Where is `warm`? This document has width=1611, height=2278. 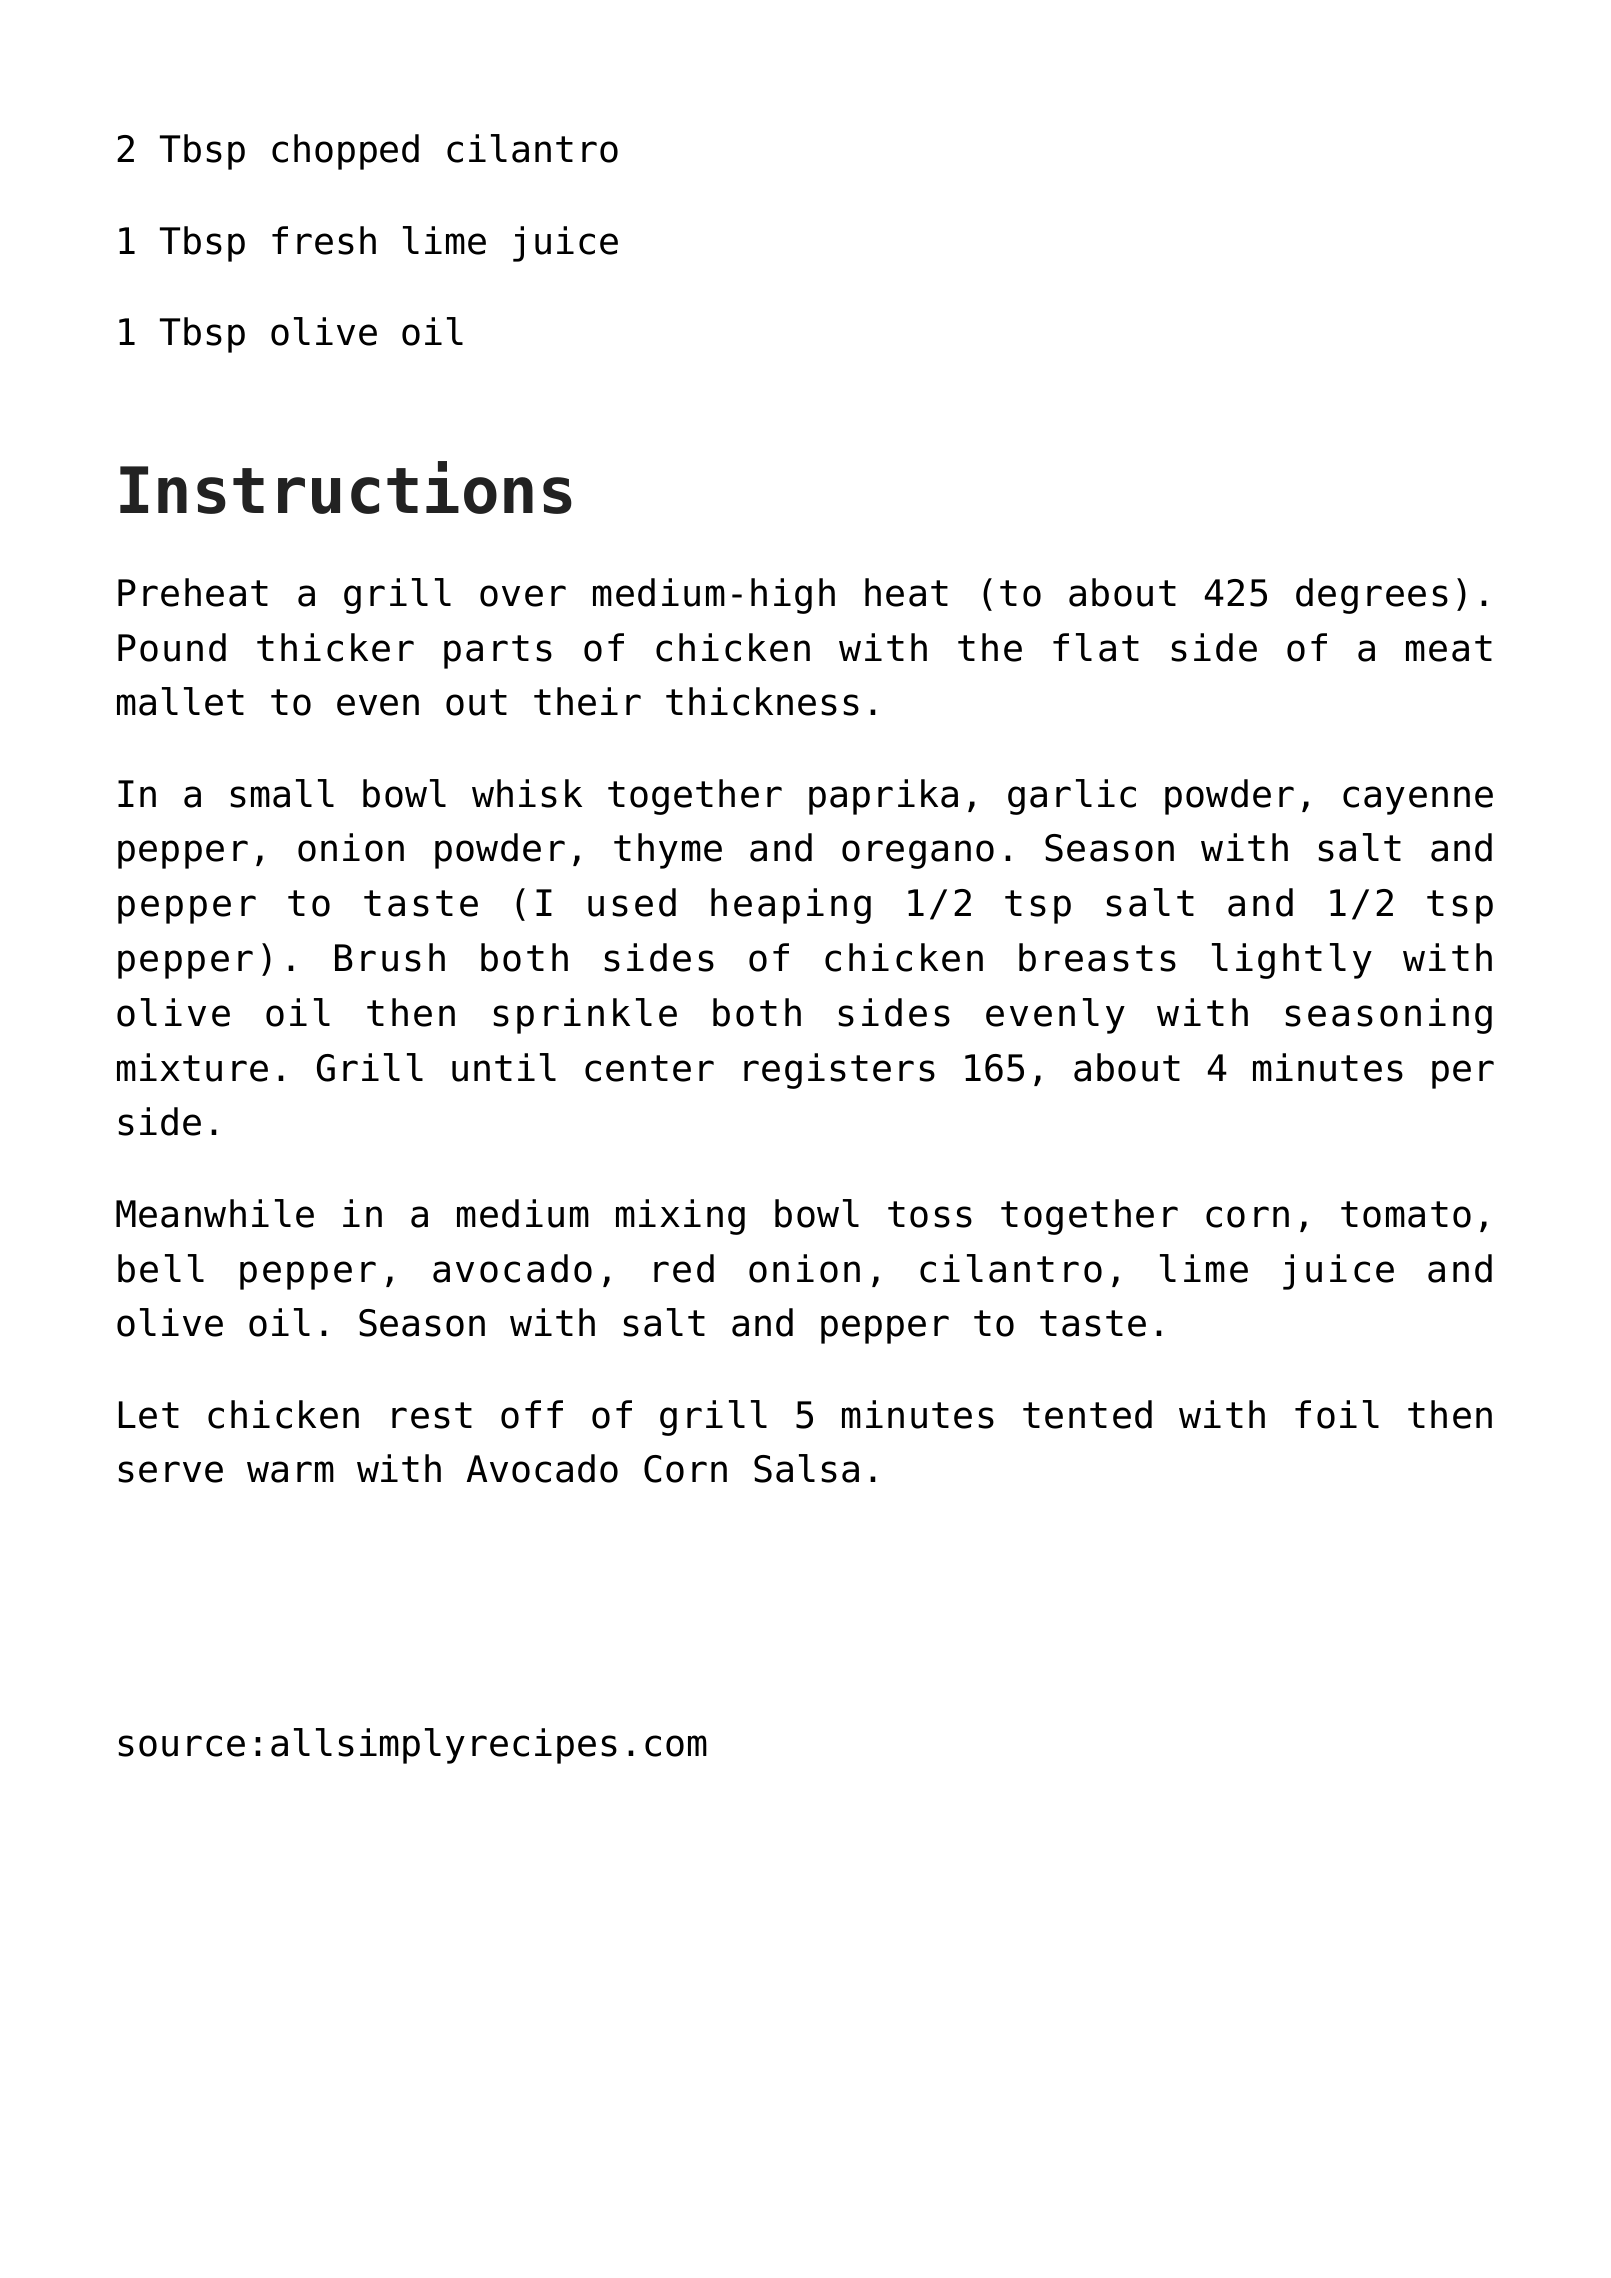
warm is located at coordinates (290, 1472).
